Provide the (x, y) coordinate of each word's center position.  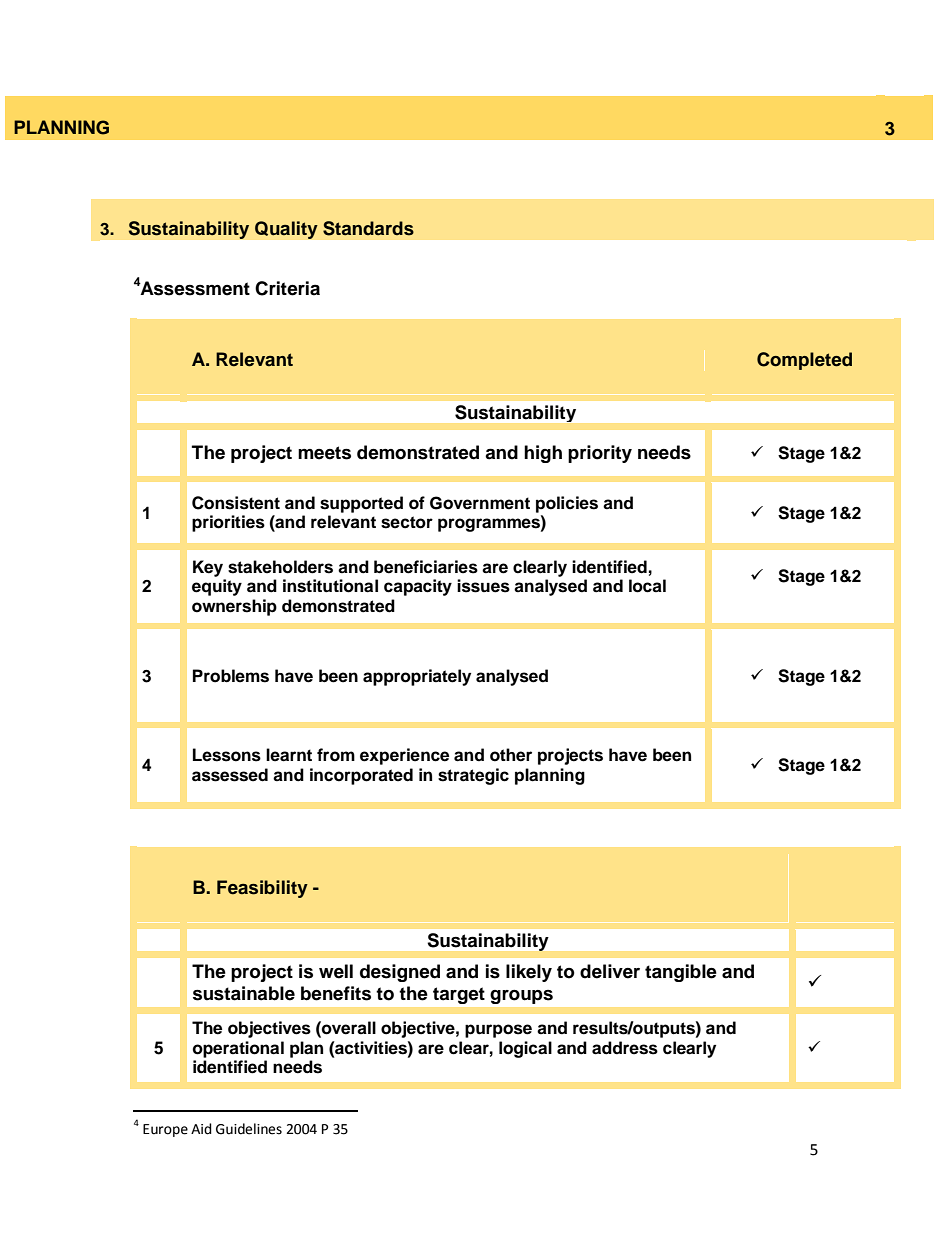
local (647, 586)
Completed (804, 361)
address (625, 1048)
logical (525, 1049)
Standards (368, 228)
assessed (230, 775)
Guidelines (249, 1129)
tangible (681, 973)
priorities (228, 523)
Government (480, 503)
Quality (286, 230)
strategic (473, 776)
